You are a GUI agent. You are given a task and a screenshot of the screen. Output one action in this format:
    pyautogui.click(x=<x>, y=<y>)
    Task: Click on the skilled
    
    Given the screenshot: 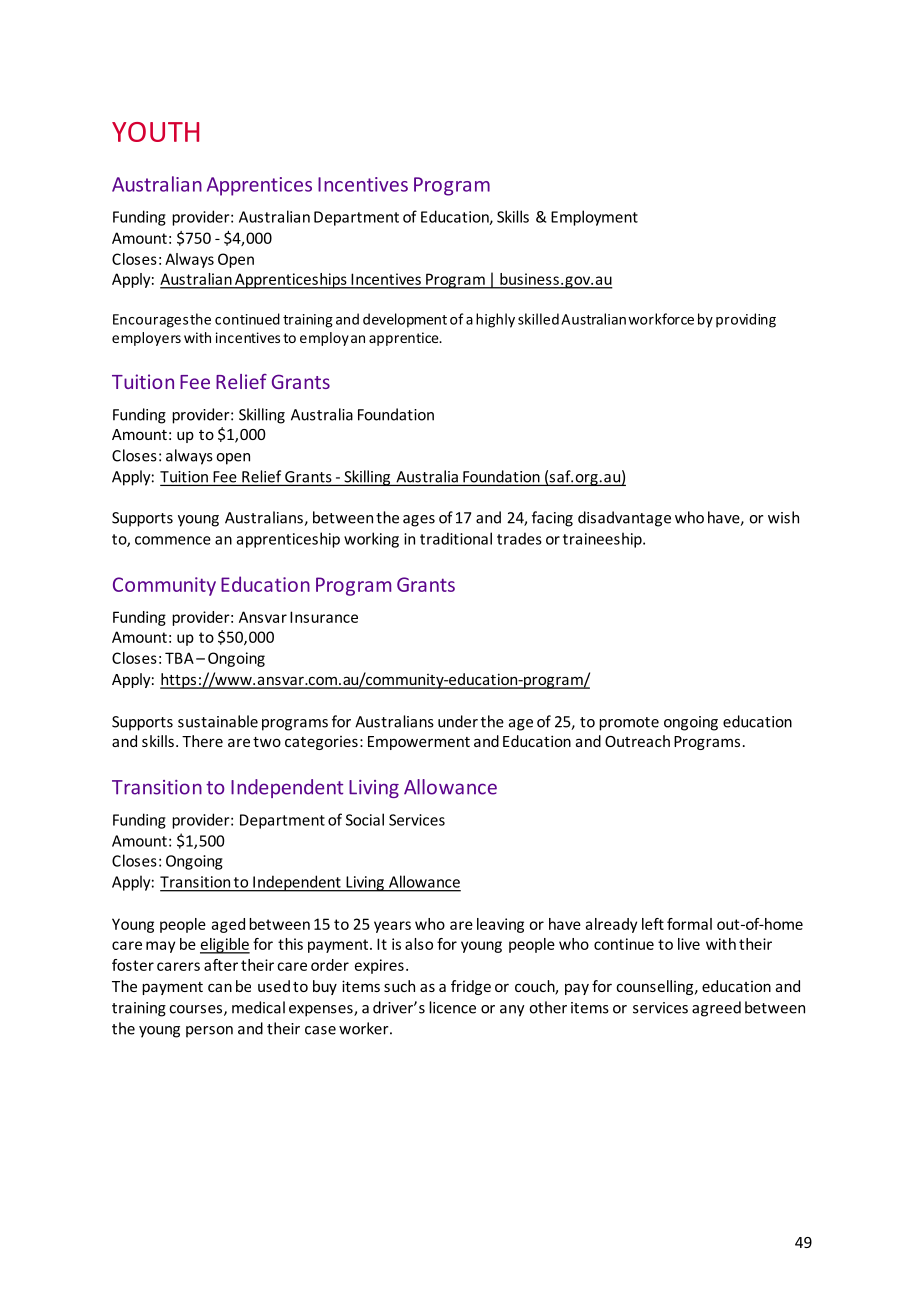 What is the action you would take?
    pyautogui.click(x=538, y=319)
